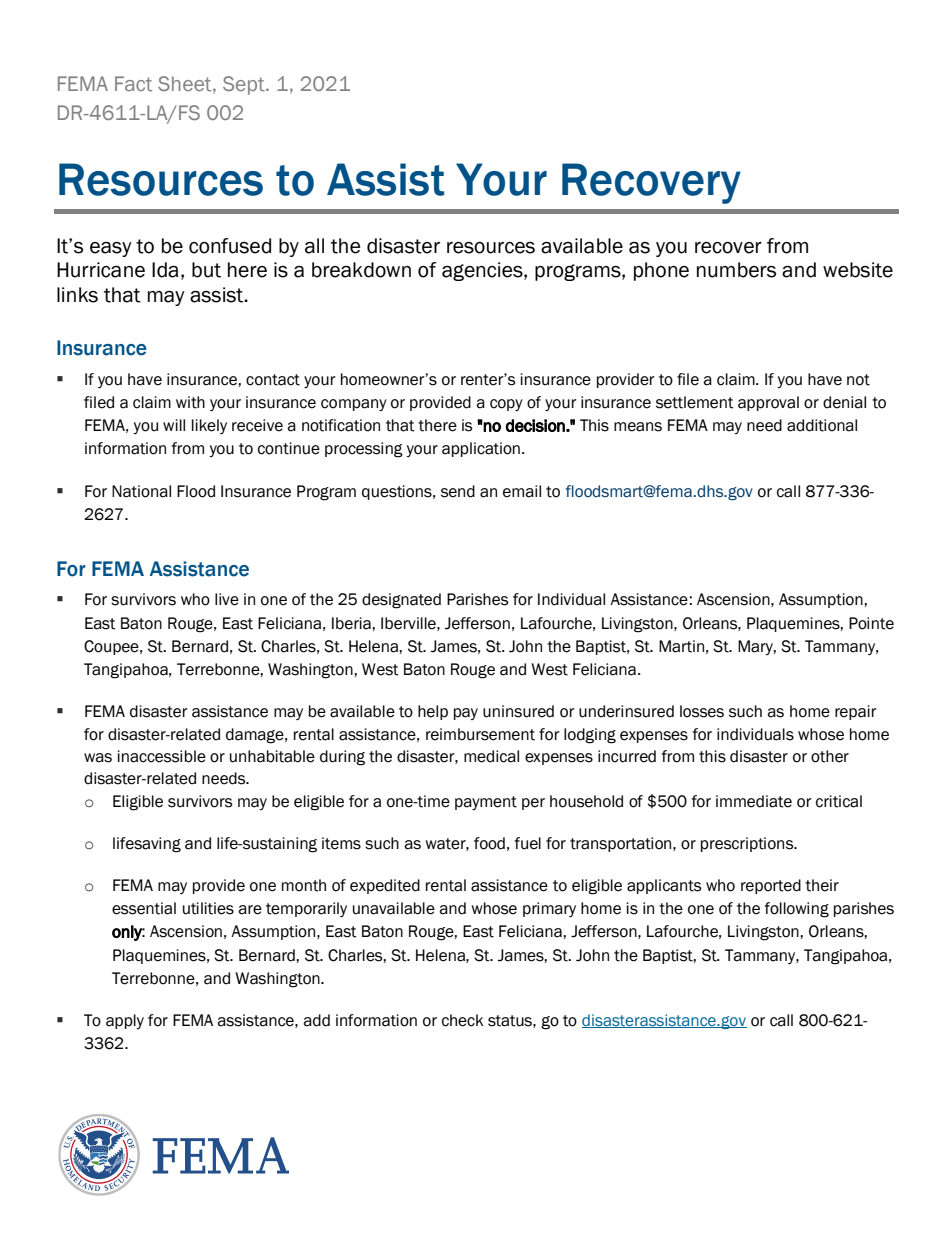 This document has height=1233, width=952. Describe the element at coordinates (506, 405) in the document. I see `copy` at that location.
